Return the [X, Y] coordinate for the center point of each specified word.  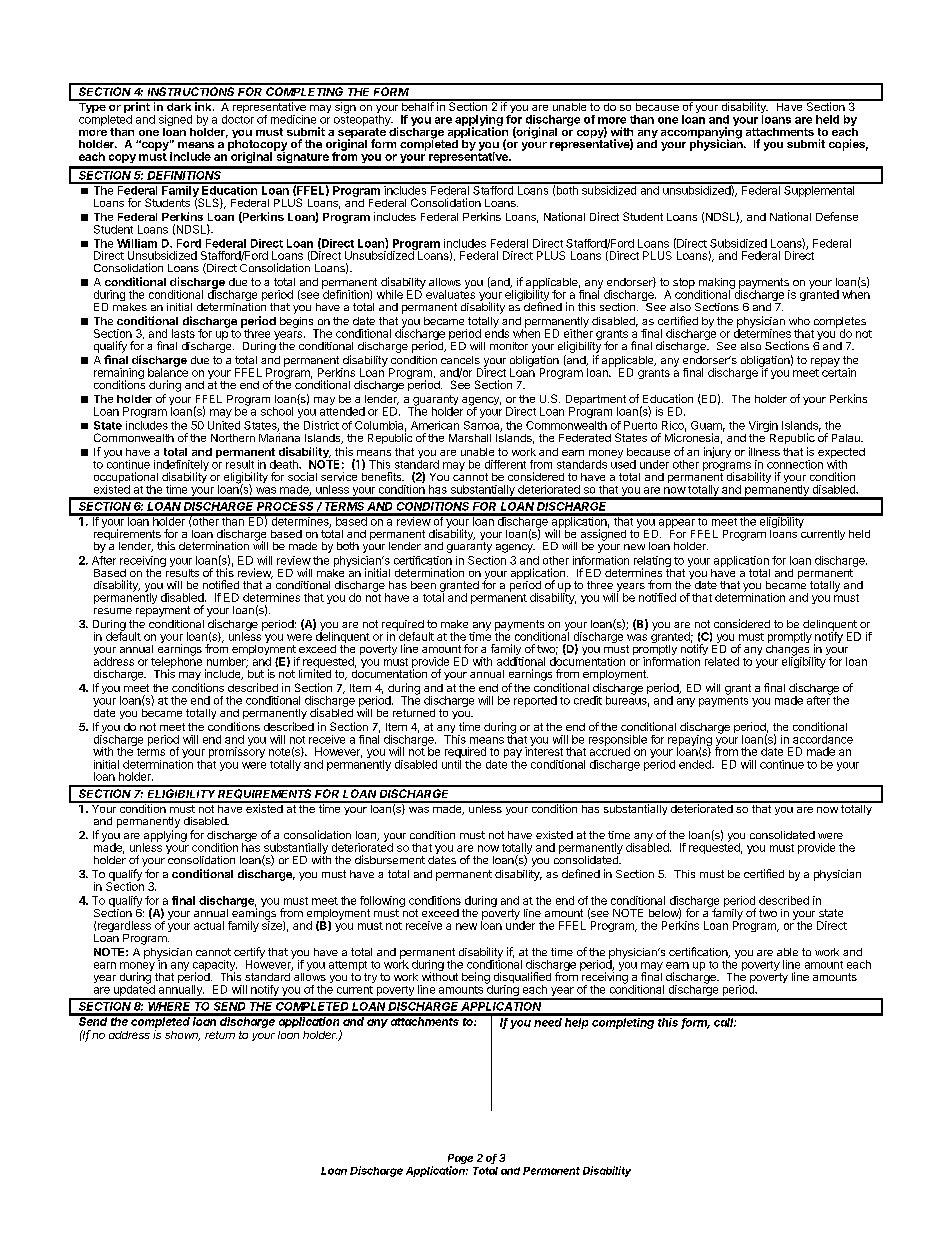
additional [521, 661]
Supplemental [819, 190]
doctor [238, 119]
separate [362, 134]
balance [168, 371]
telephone [176, 663]
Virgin [763, 428]
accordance [823, 739]
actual [209, 925]
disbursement [390, 859]
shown [182, 1036]
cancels [460, 360]
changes [788, 650]
